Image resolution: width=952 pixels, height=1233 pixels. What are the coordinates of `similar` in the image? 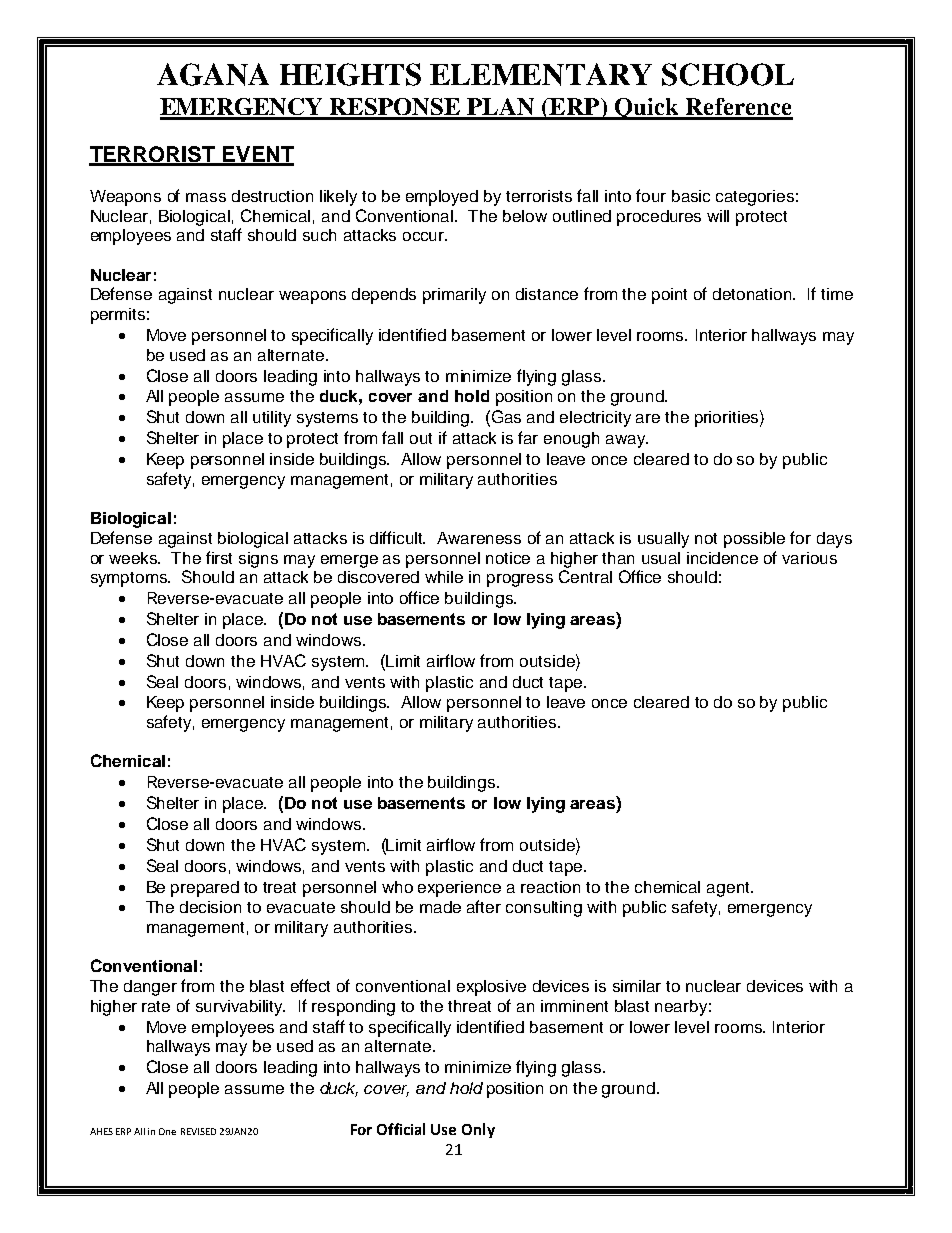 It's located at (637, 986).
